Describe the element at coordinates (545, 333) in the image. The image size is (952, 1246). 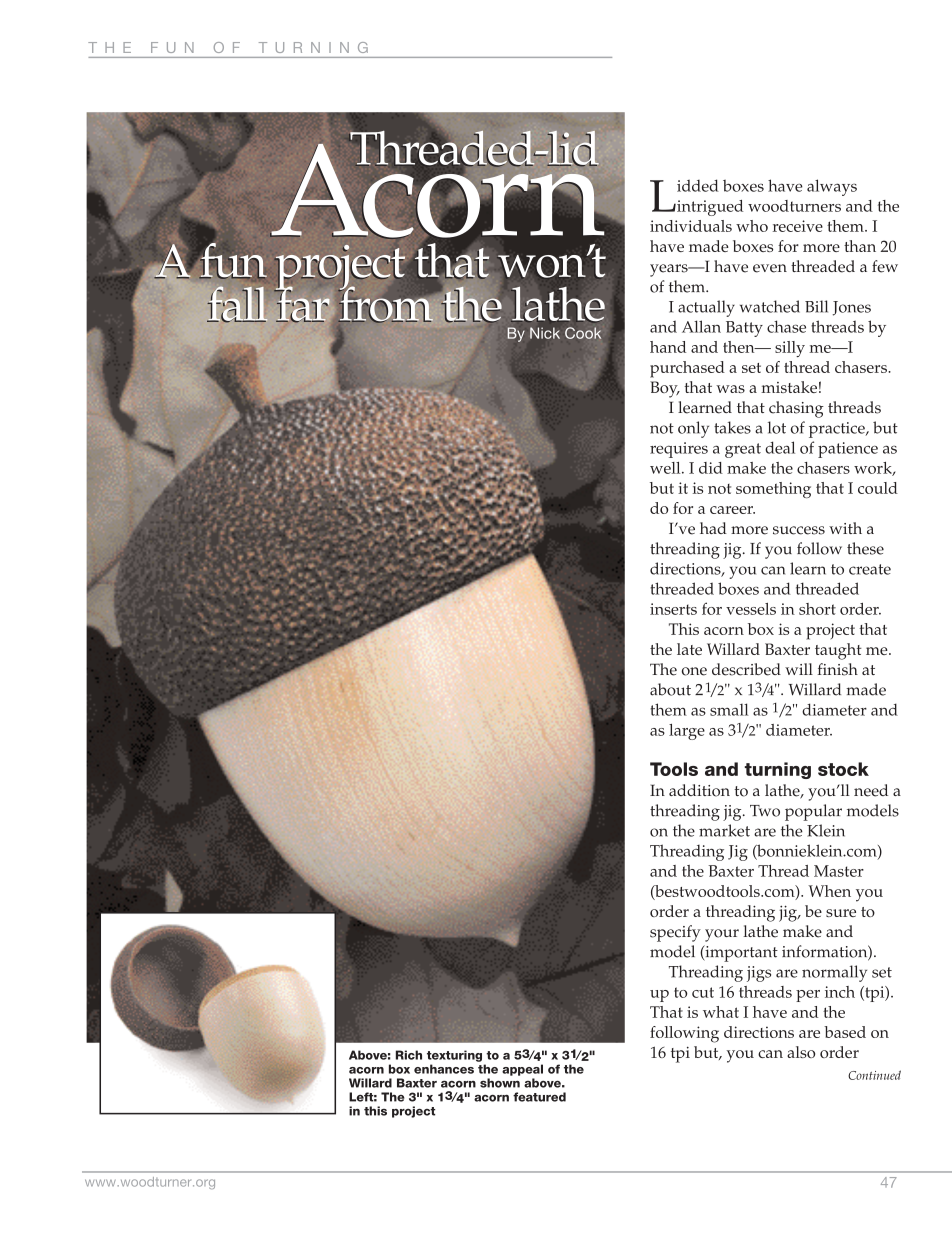
I see `Nick` at that location.
